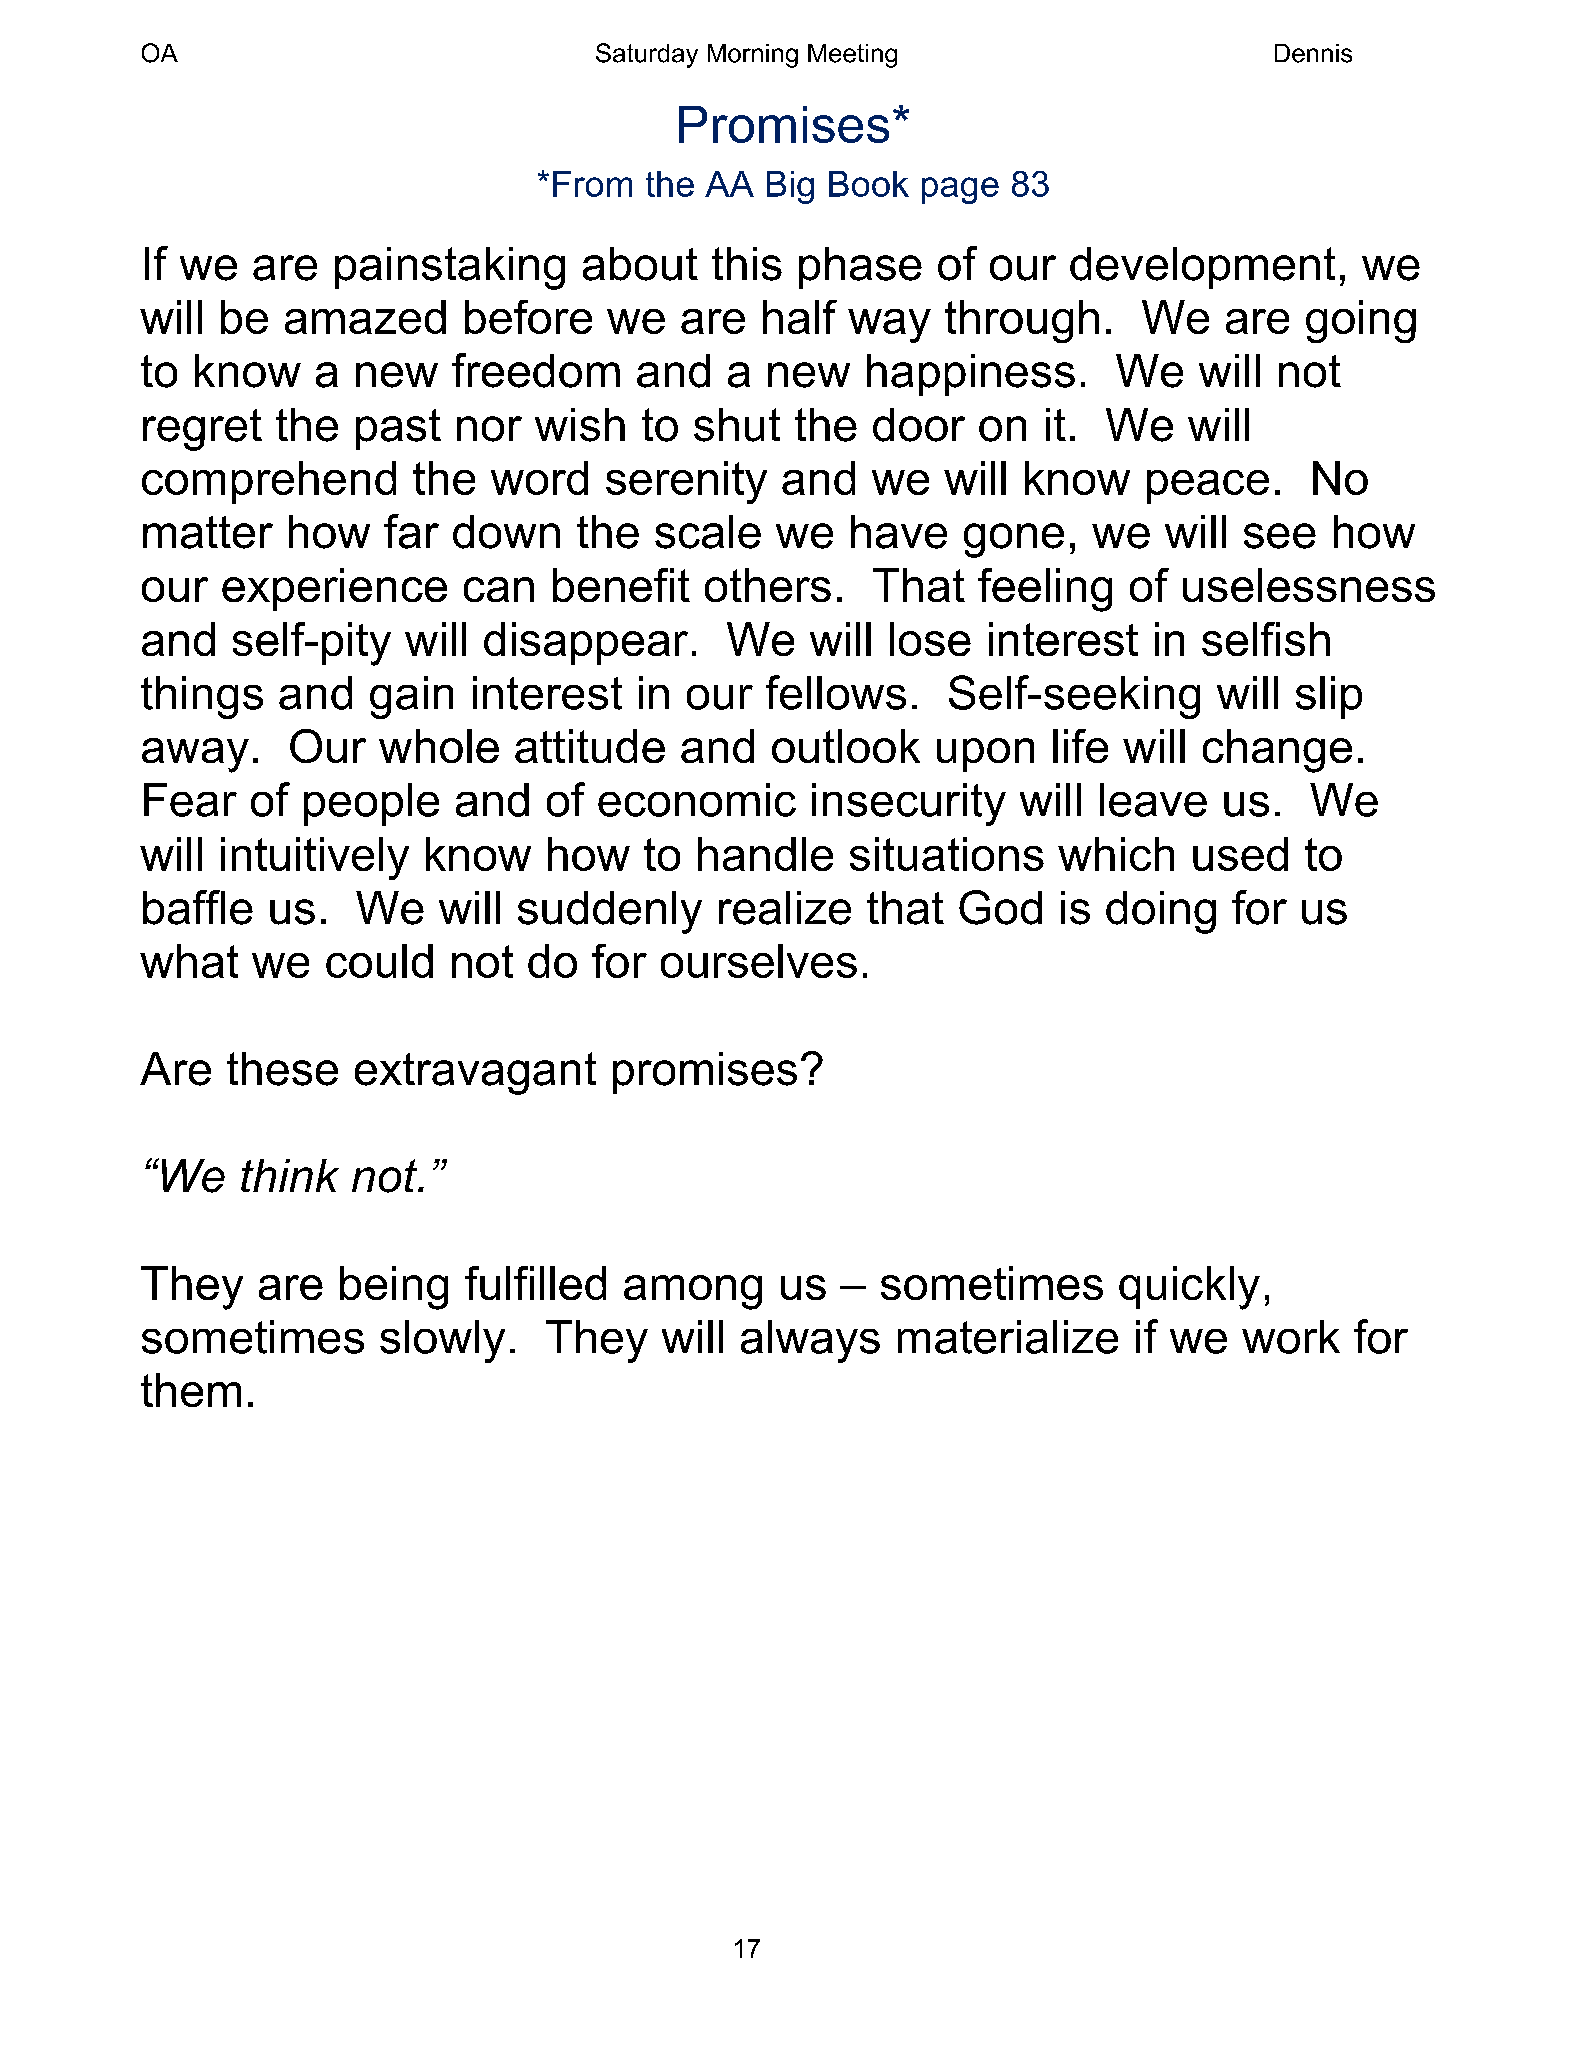  I want to click on Dennis, so click(1313, 53).
